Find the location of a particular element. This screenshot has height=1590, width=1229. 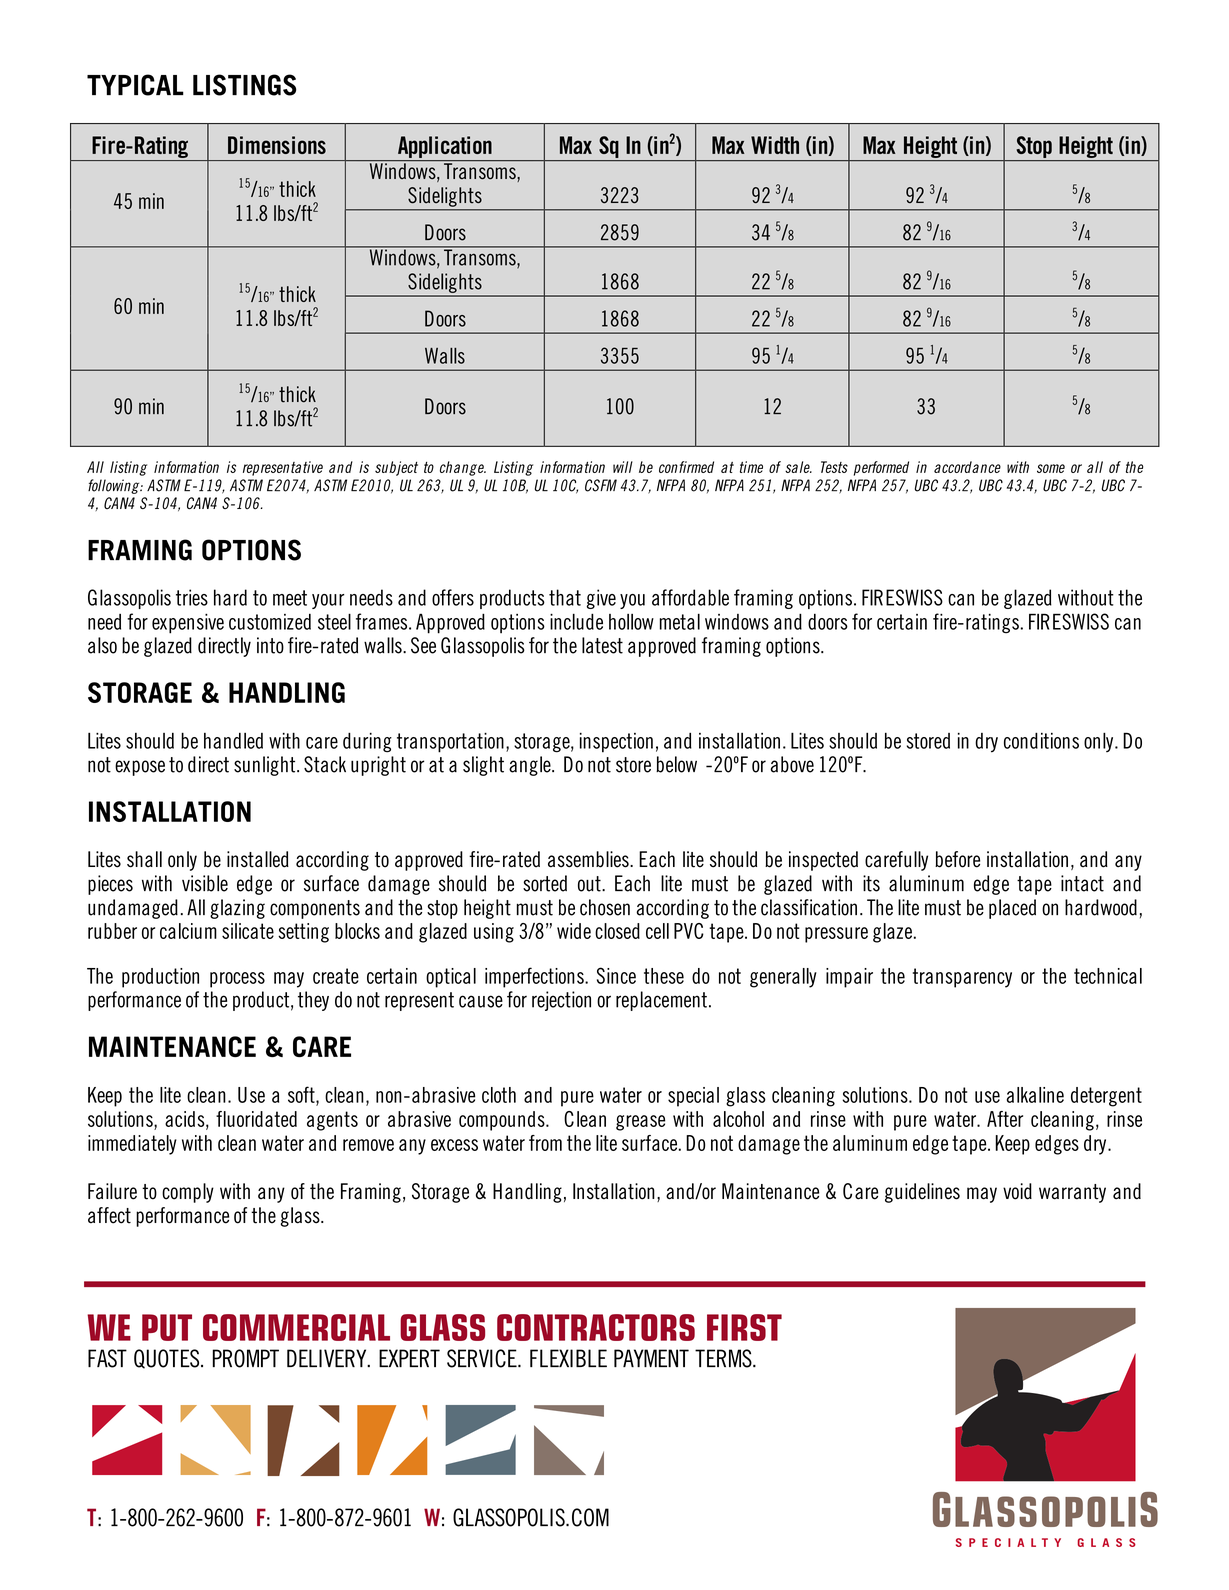

handled is located at coordinates (233, 740).
